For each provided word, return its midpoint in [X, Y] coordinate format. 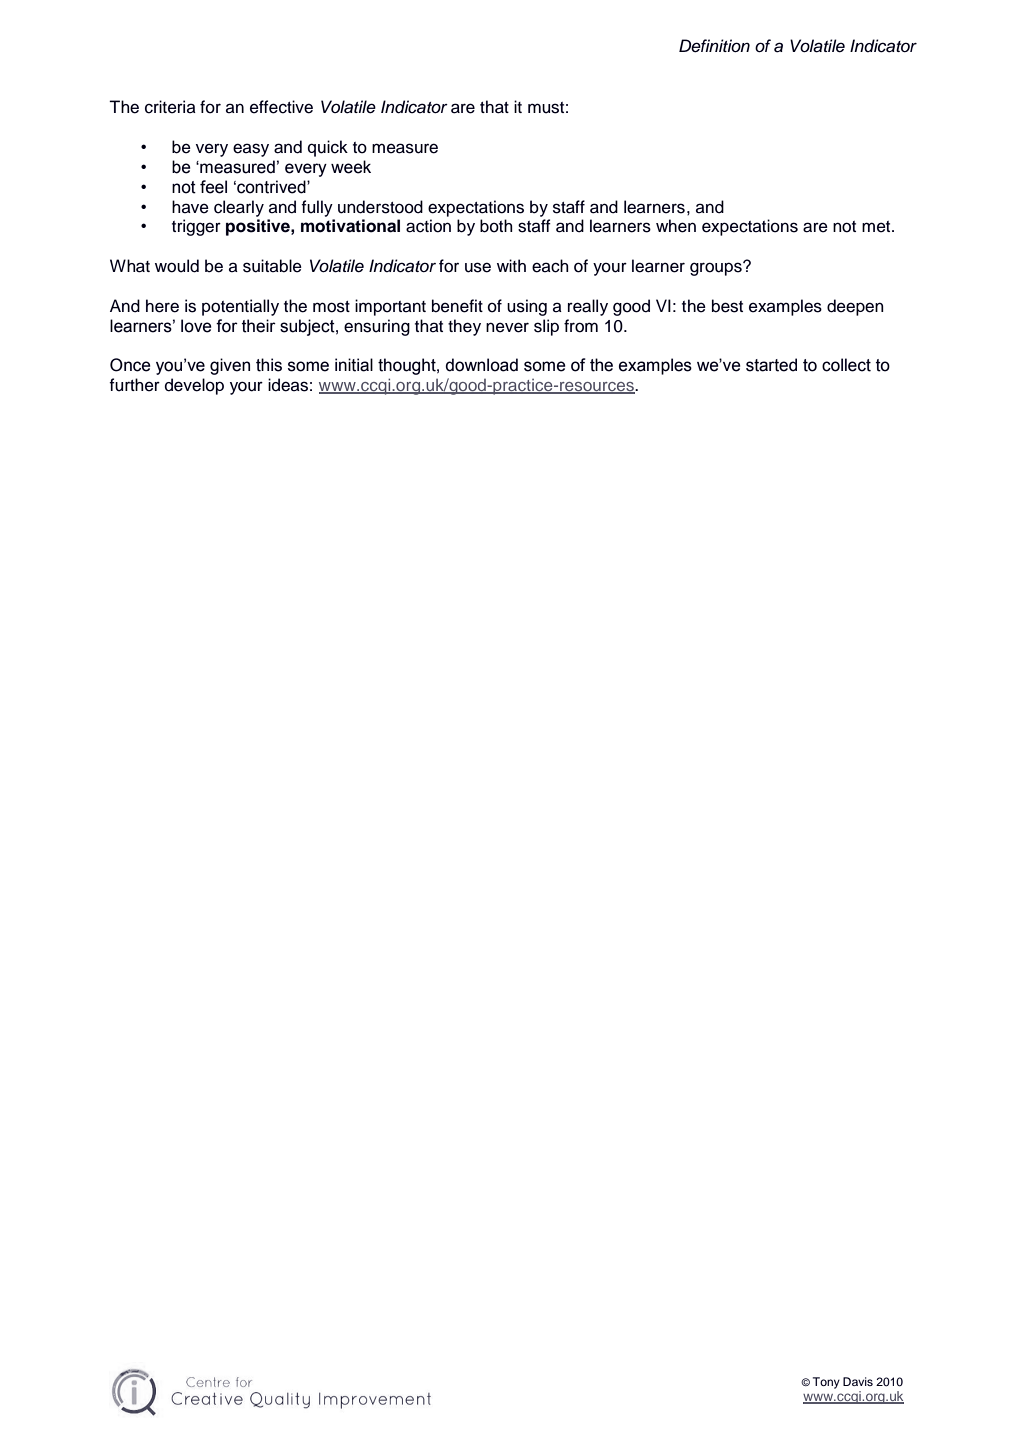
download [481, 365]
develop [194, 386]
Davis [858, 1381]
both [496, 226]
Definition [714, 46]
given [230, 366]
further [134, 385]
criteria [170, 107]
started [771, 365]
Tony [826, 1383]
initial [354, 365]
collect [846, 365]
